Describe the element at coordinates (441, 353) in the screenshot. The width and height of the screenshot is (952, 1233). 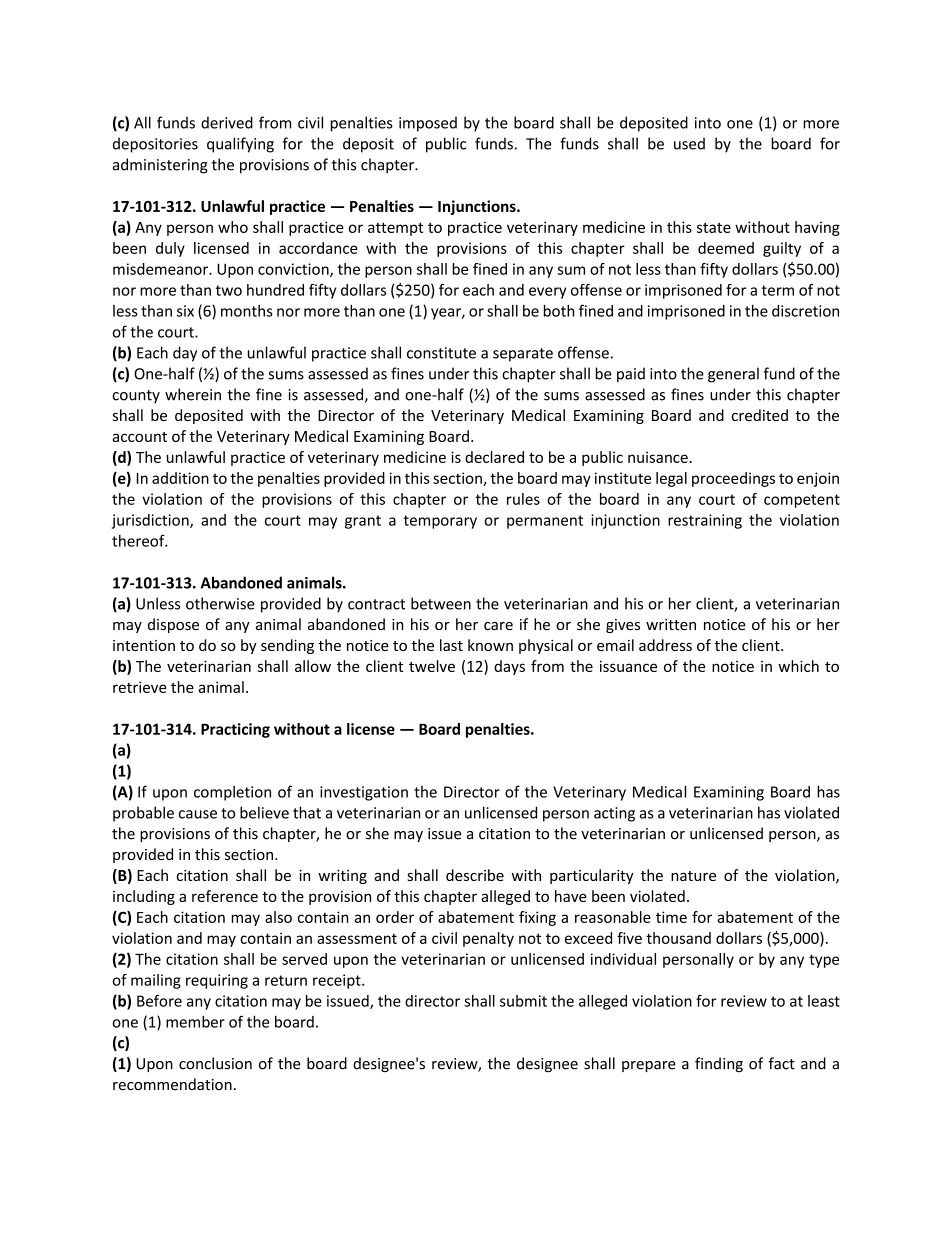
I see `constitute` at that location.
